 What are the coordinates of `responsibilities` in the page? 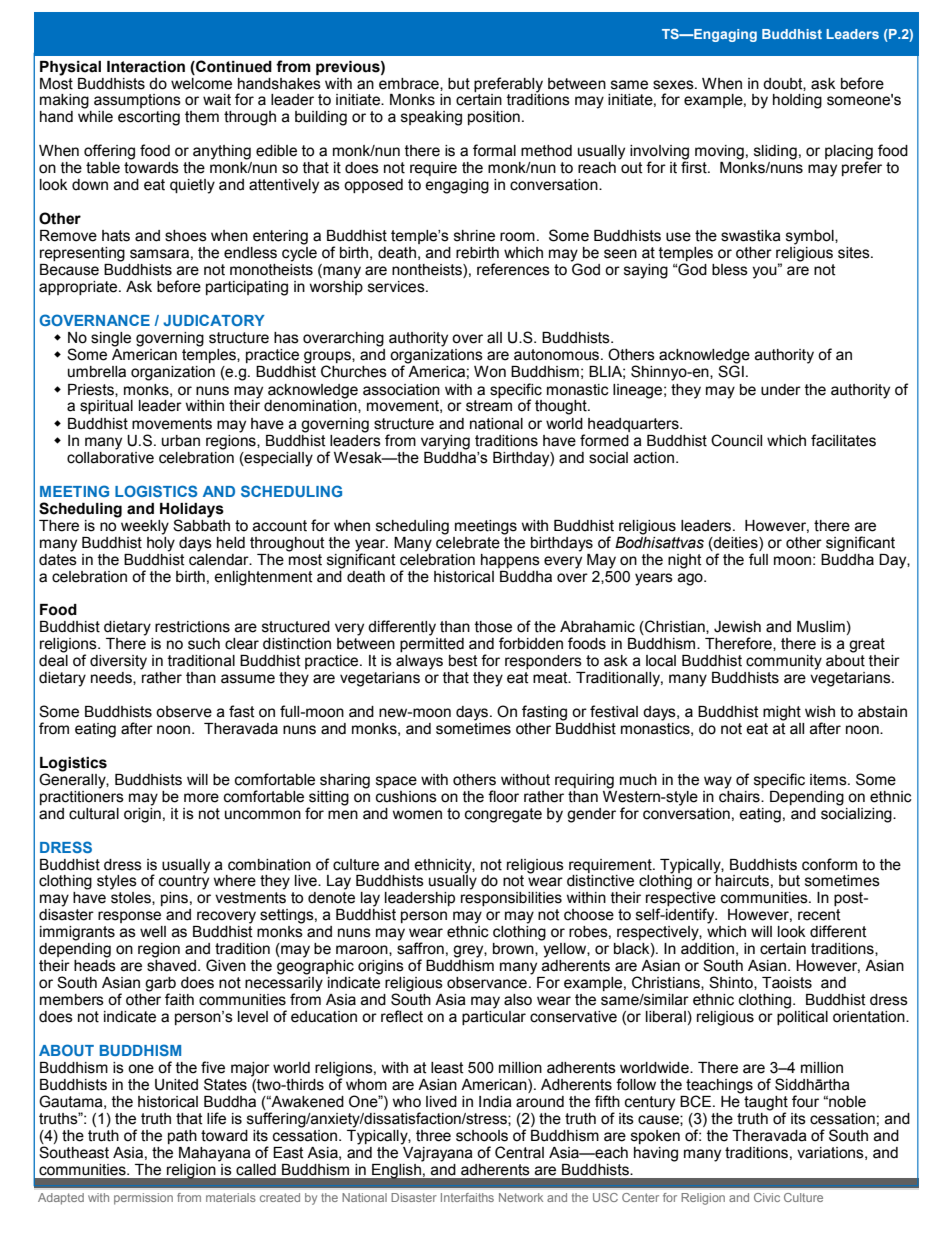 It's located at (511, 899).
